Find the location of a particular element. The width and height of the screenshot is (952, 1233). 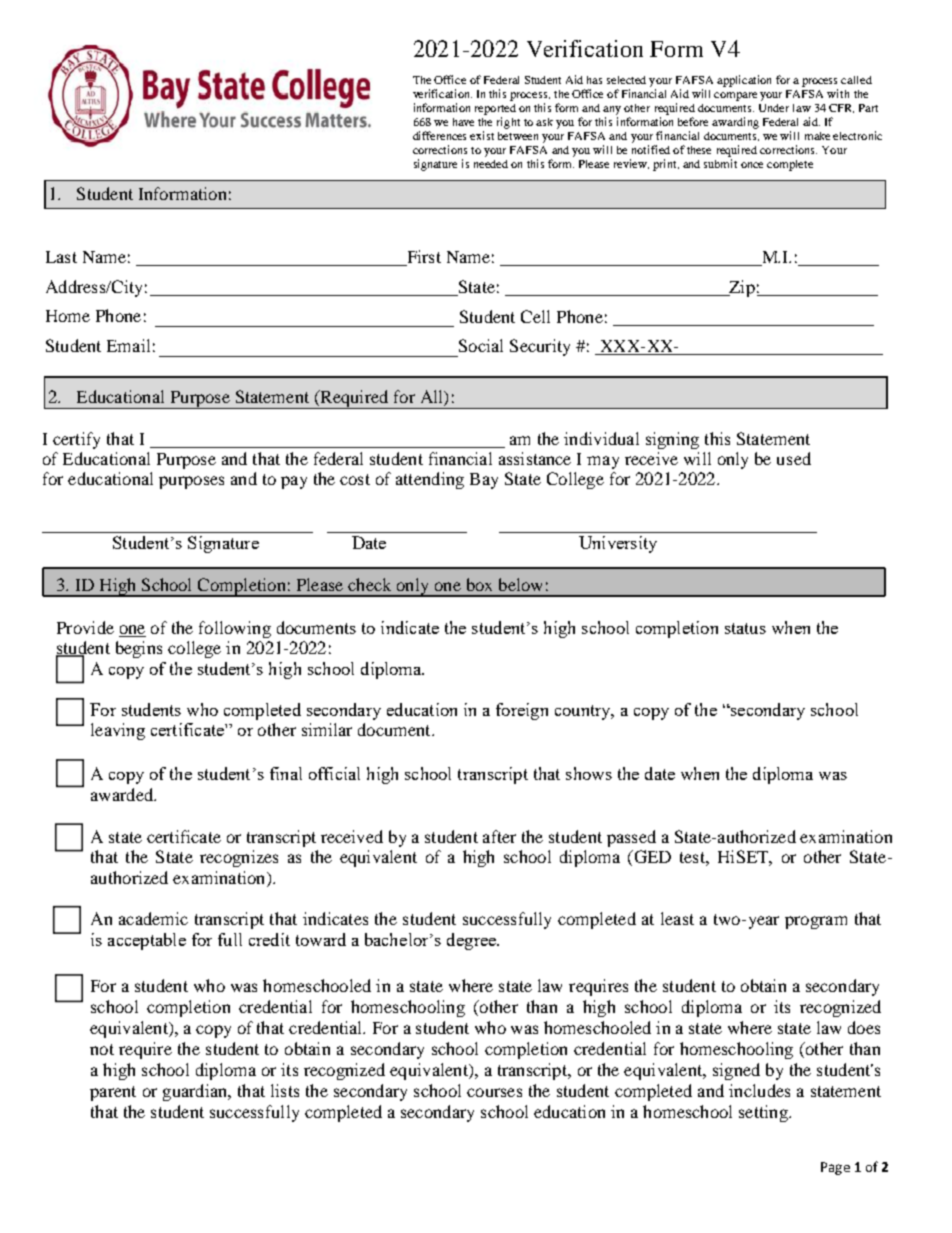

courses is located at coordinates (494, 1092).
